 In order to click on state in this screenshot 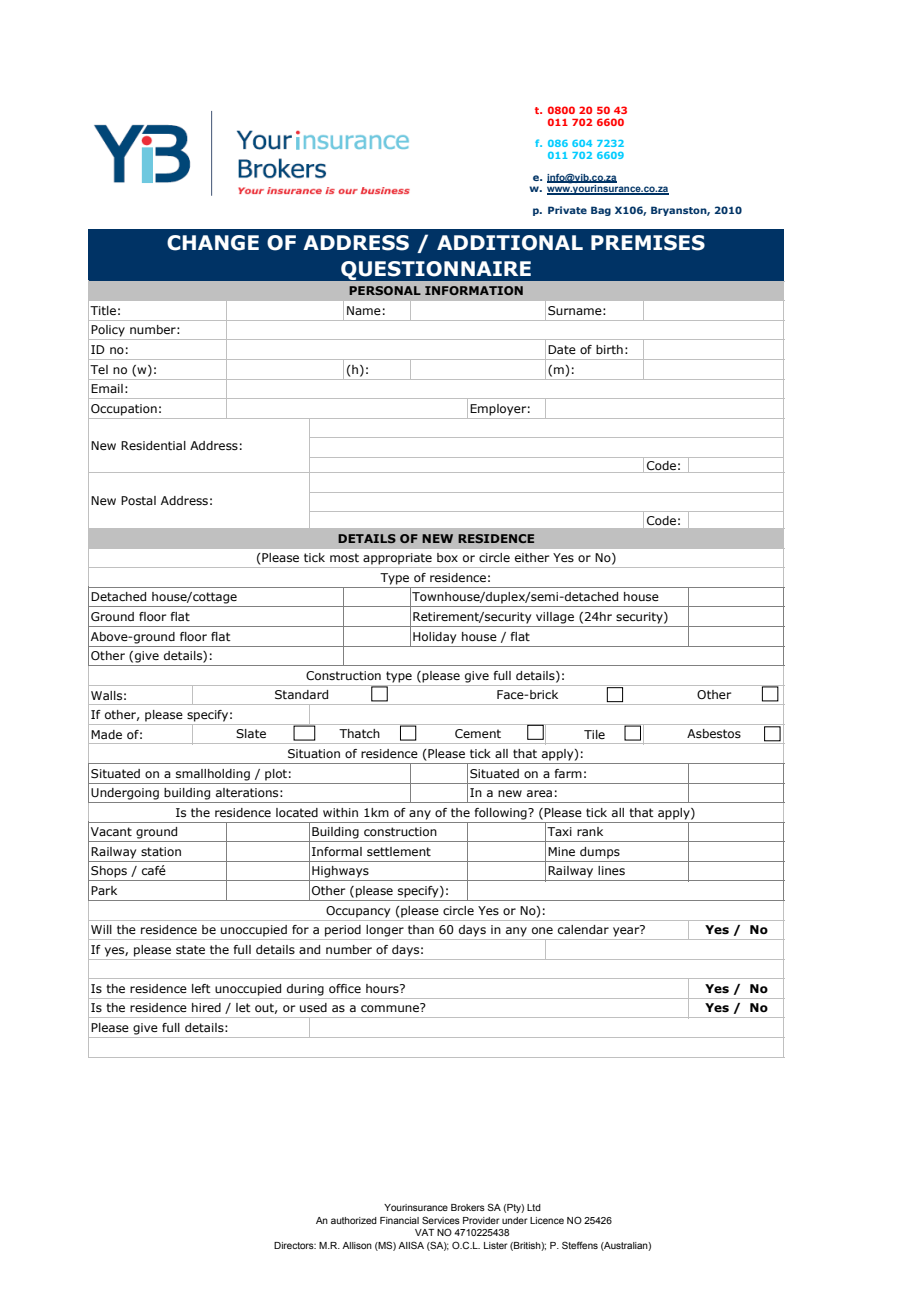, I will do `click(190, 949)`.
